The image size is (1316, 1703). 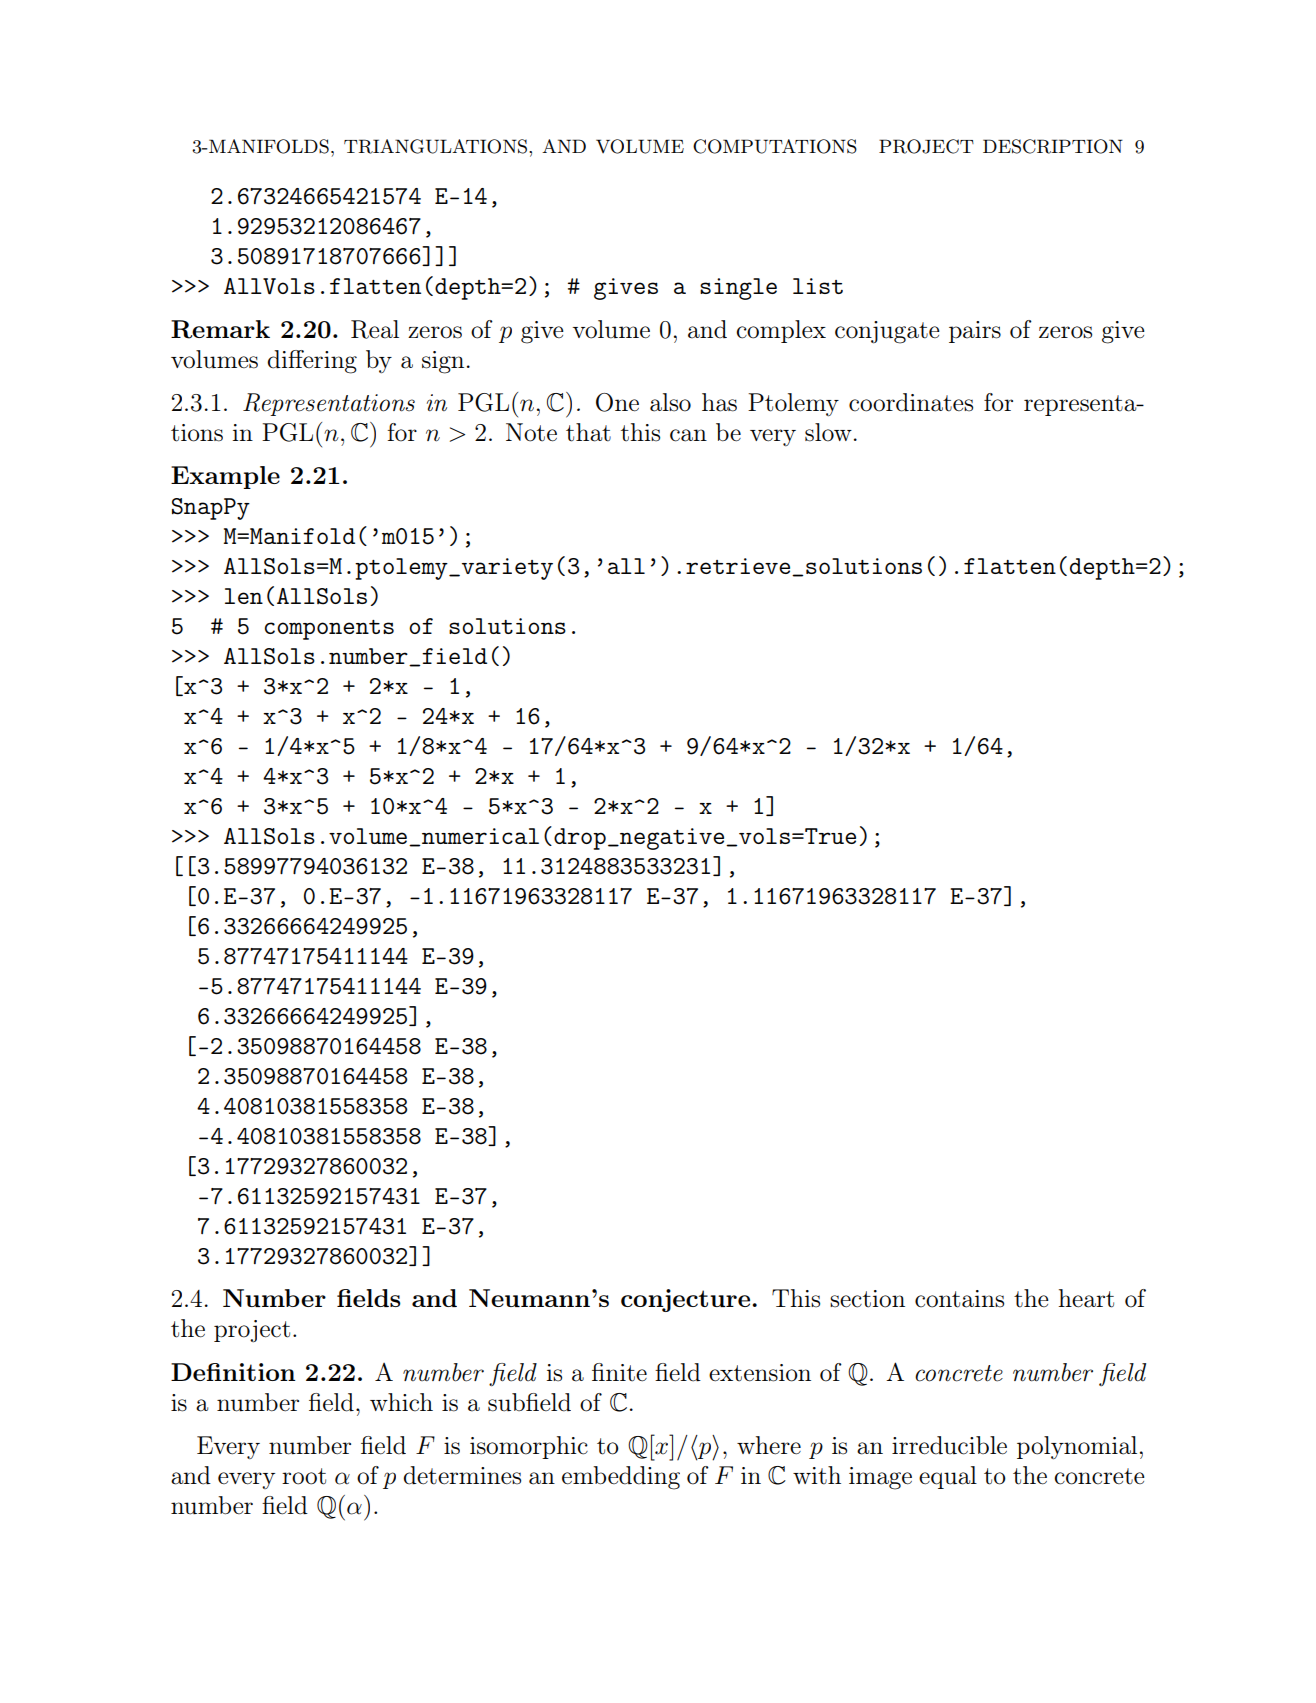 What do you see at coordinates (304, 1476) in the screenshot?
I see `root` at bounding box center [304, 1476].
